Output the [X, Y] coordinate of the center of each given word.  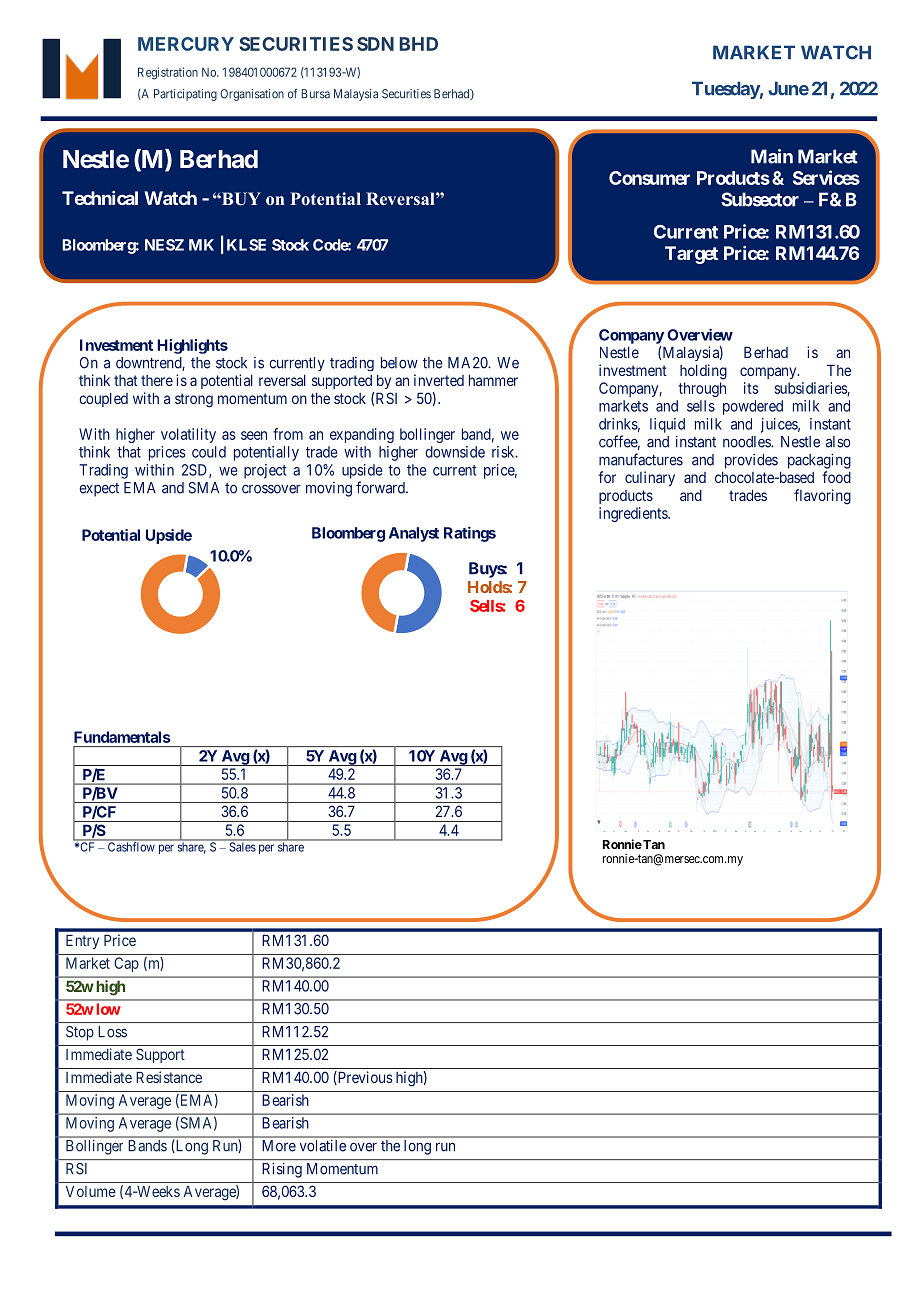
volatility [188, 435]
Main [772, 156]
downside [455, 452]
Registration [168, 73]
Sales [243, 847]
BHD [418, 44]
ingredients [634, 514]
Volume [91, 1191]
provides [751, 461]
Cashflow [131, 847]
